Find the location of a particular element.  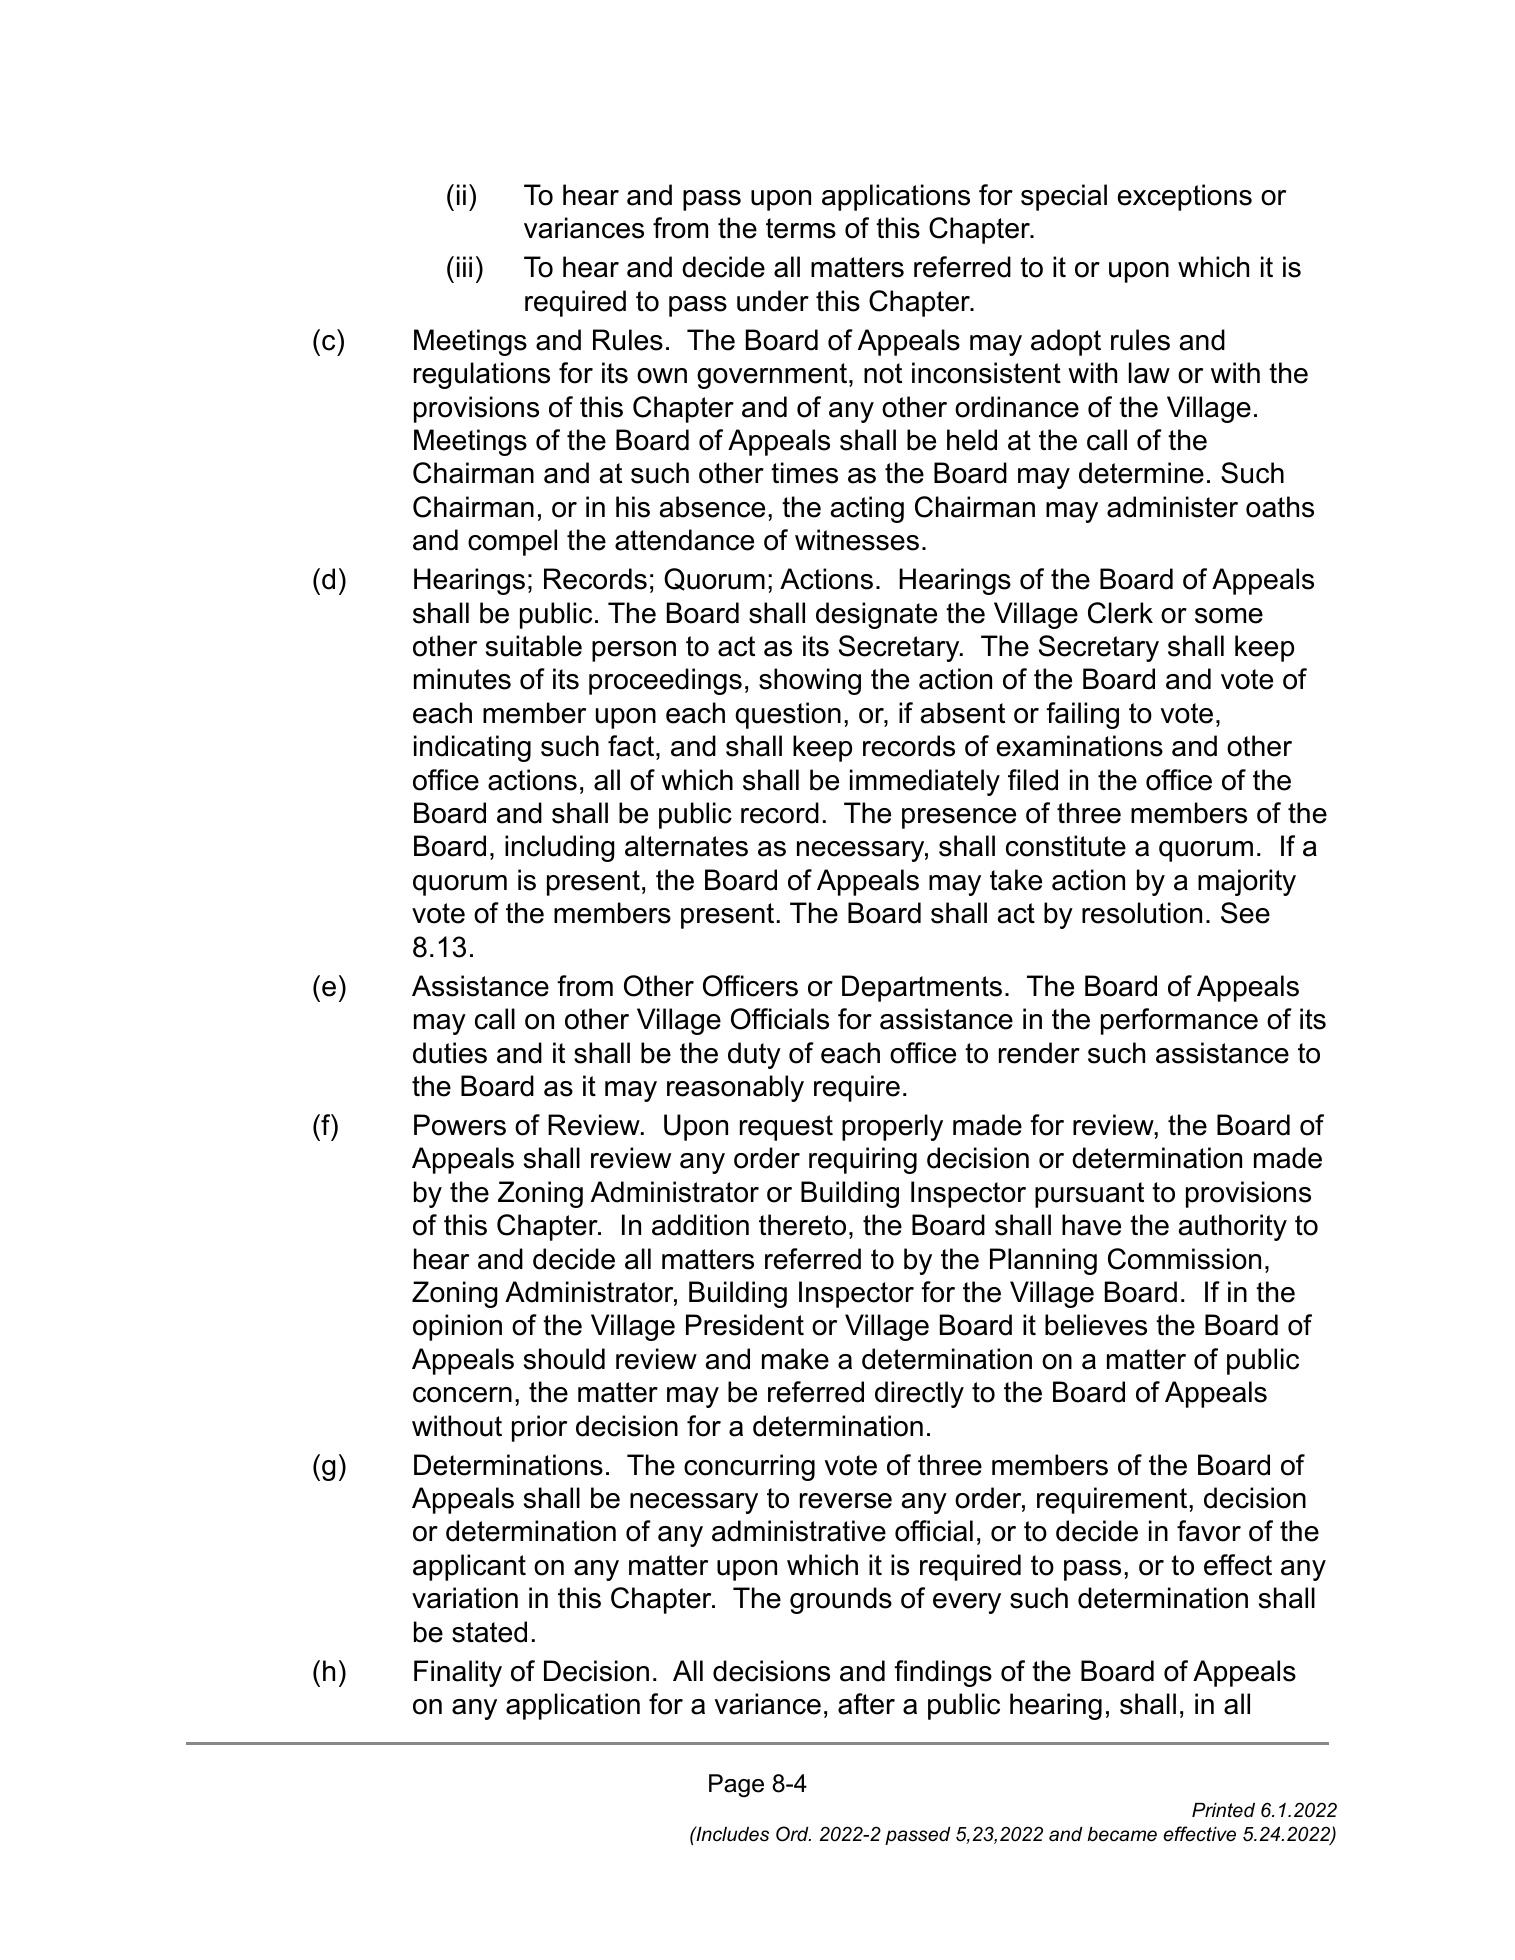

thereto is located at coordinates (802, 1225).
